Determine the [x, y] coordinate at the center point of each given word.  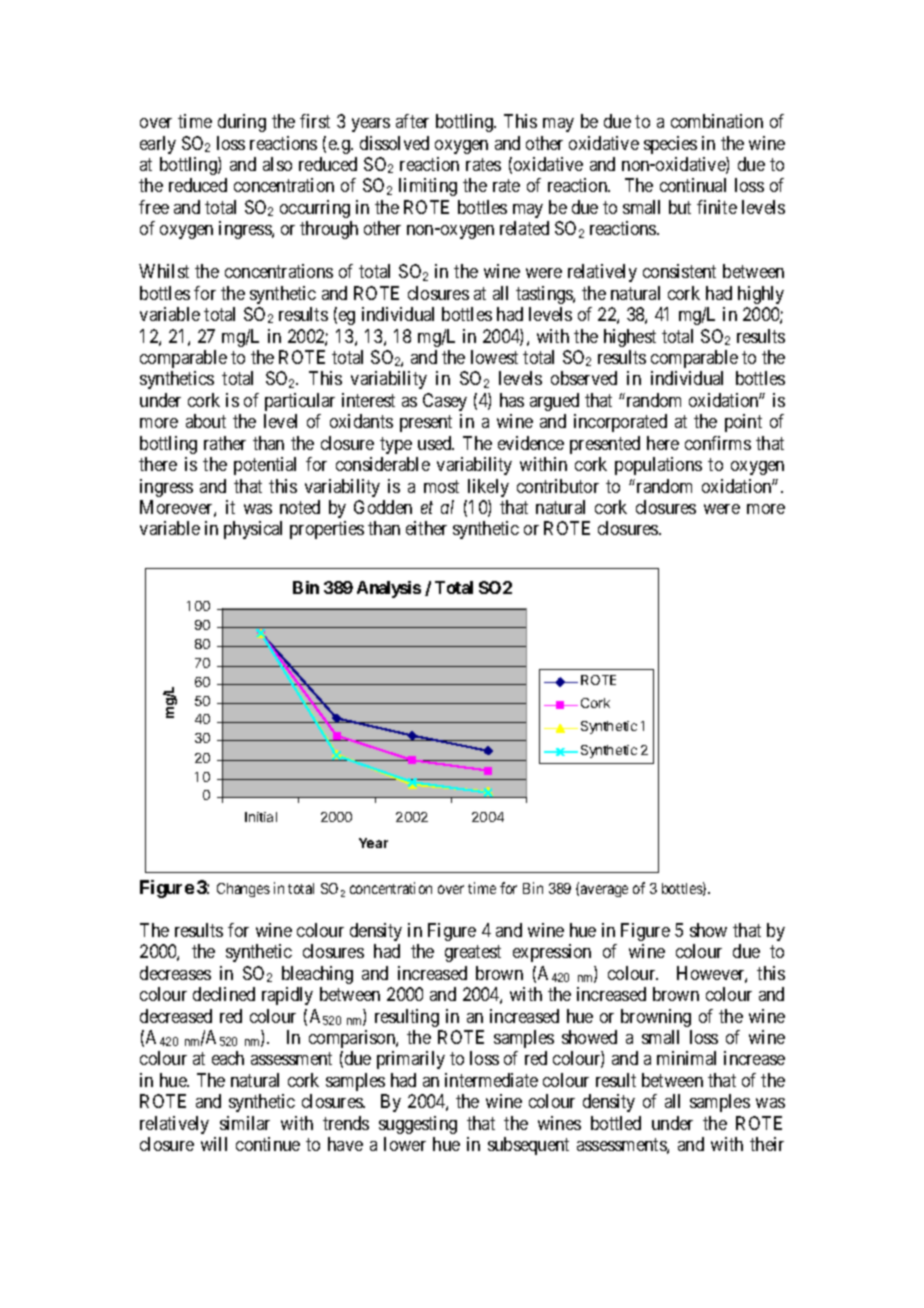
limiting [428, 187]
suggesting [418, 1125]
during [242, 123]
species [670, 145]
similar [245, 1123]
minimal [686, 1058]
